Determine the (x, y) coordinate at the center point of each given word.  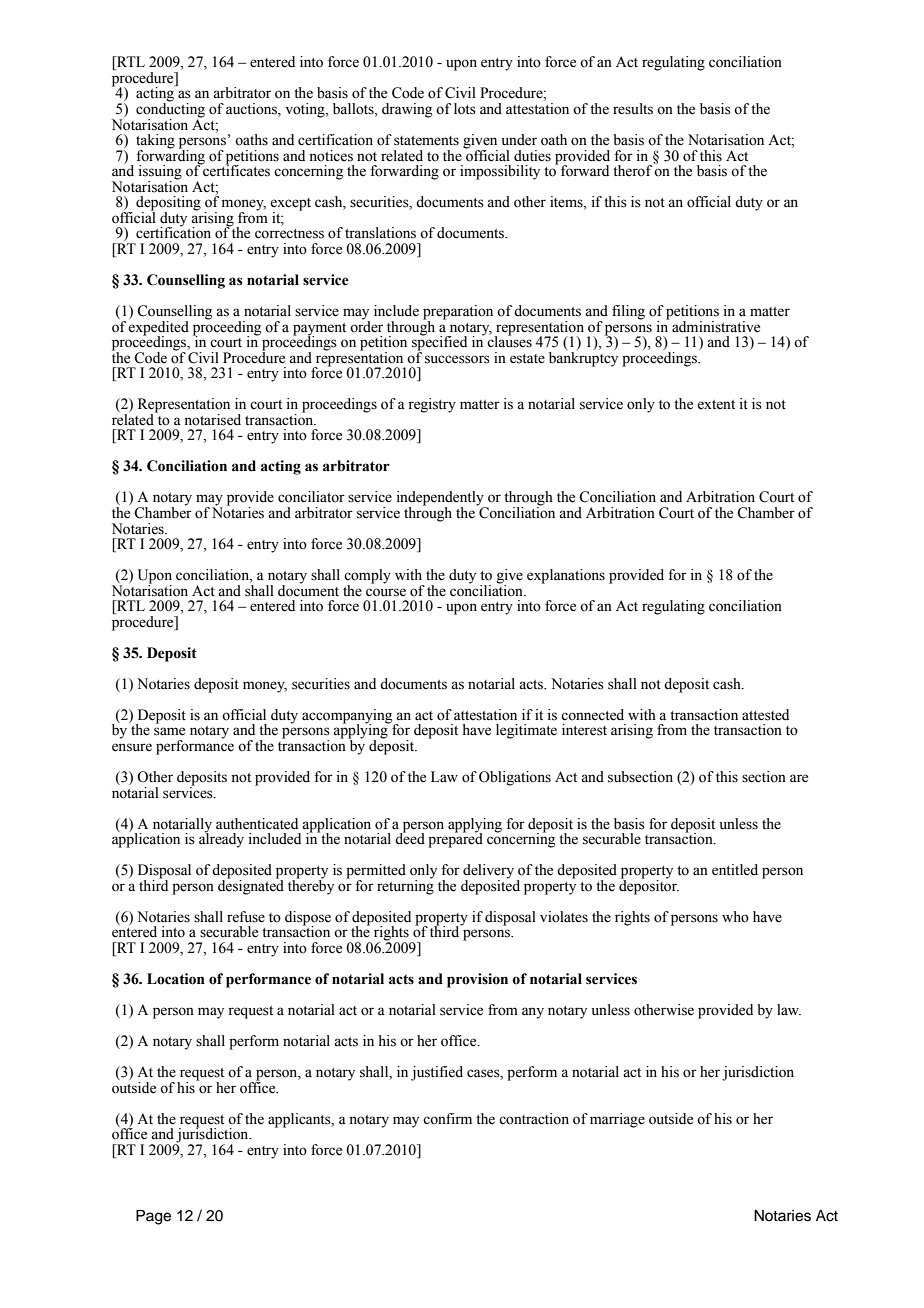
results (633, 109)
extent (716, 405)
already (221, 839)
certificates (235, 170)
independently (441, 499)
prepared (455, 839)
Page (153, 1217)
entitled (735, 870)
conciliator (311, 497)
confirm (447, 1119)
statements (426, 141)
